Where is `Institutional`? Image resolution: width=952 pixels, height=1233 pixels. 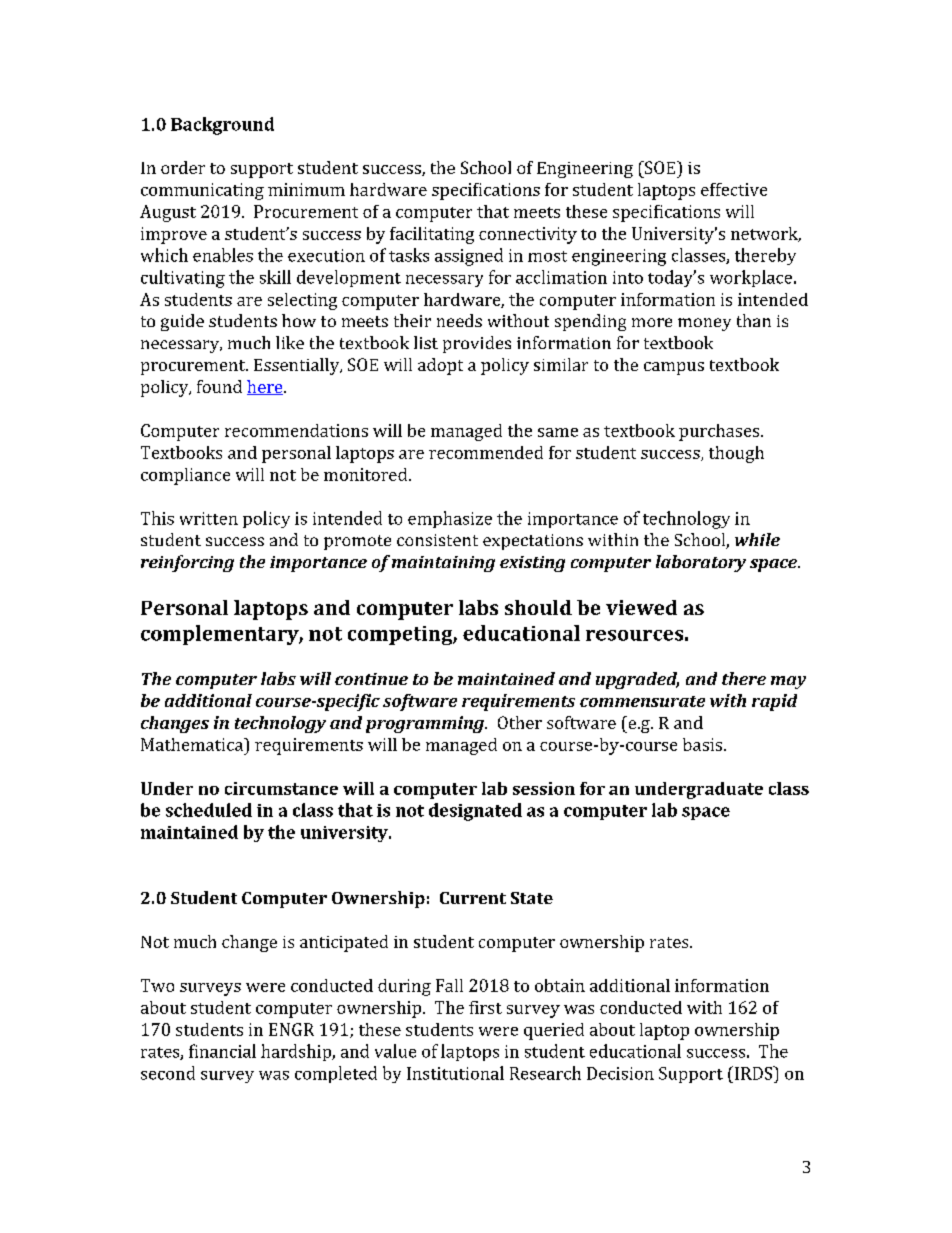
Institutional is located at coordinates (455, 1073).
